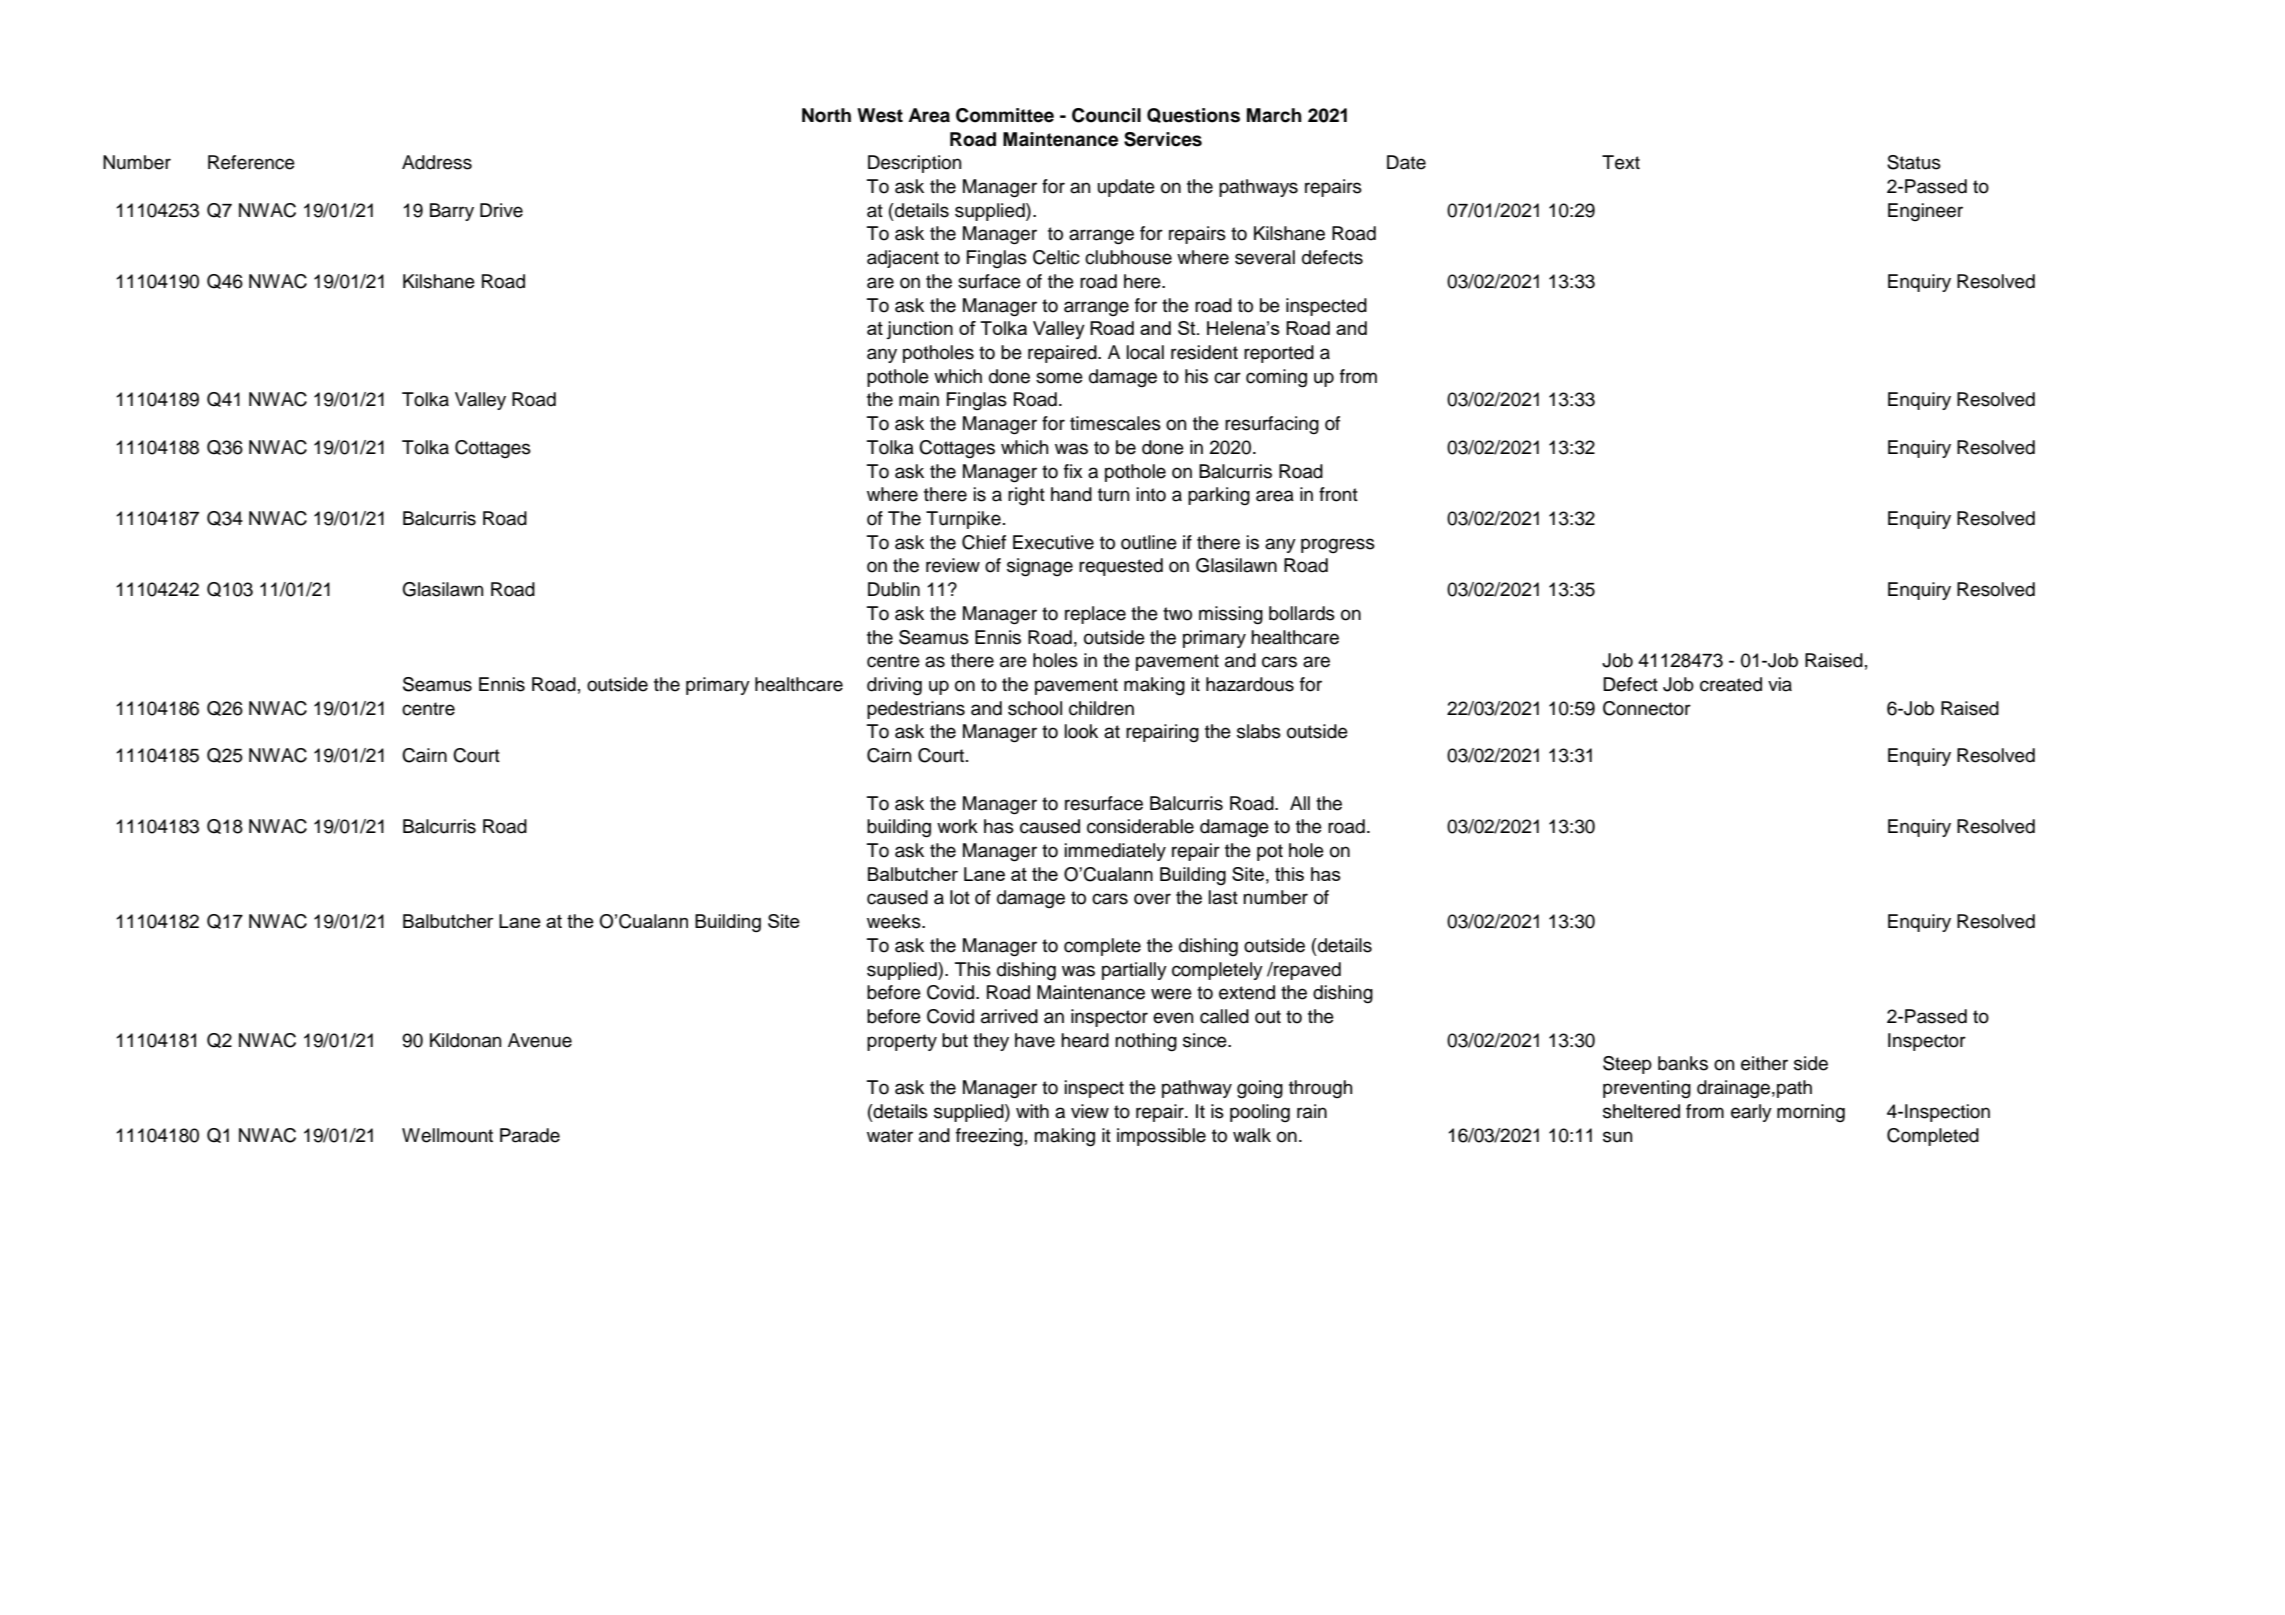 The width and height of the page is (2285, 1615). What do you see at coordinates (530, 1135) in the page?
I see `Parade` at bounding box center [530, 1135].
